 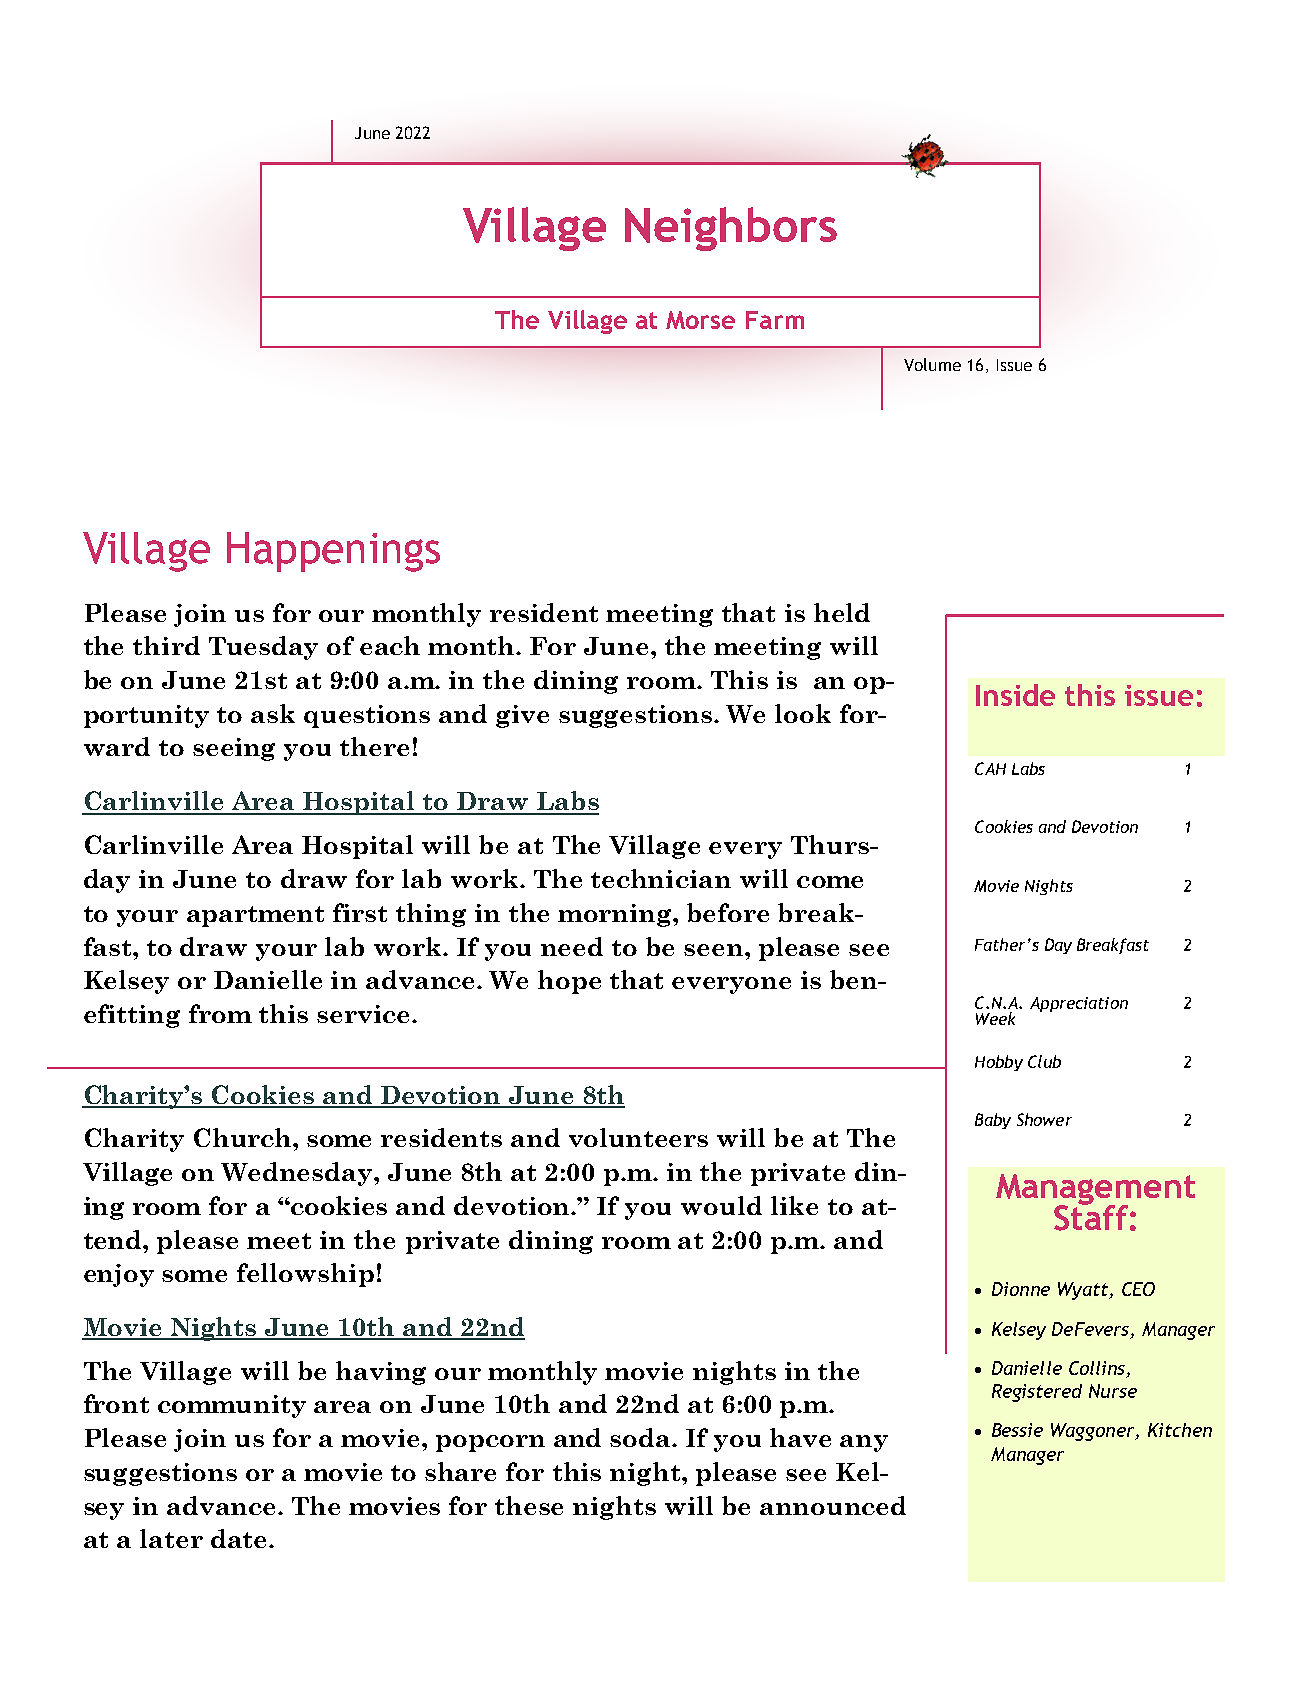 I want to click on CAH, so click(x=990, y=768).
